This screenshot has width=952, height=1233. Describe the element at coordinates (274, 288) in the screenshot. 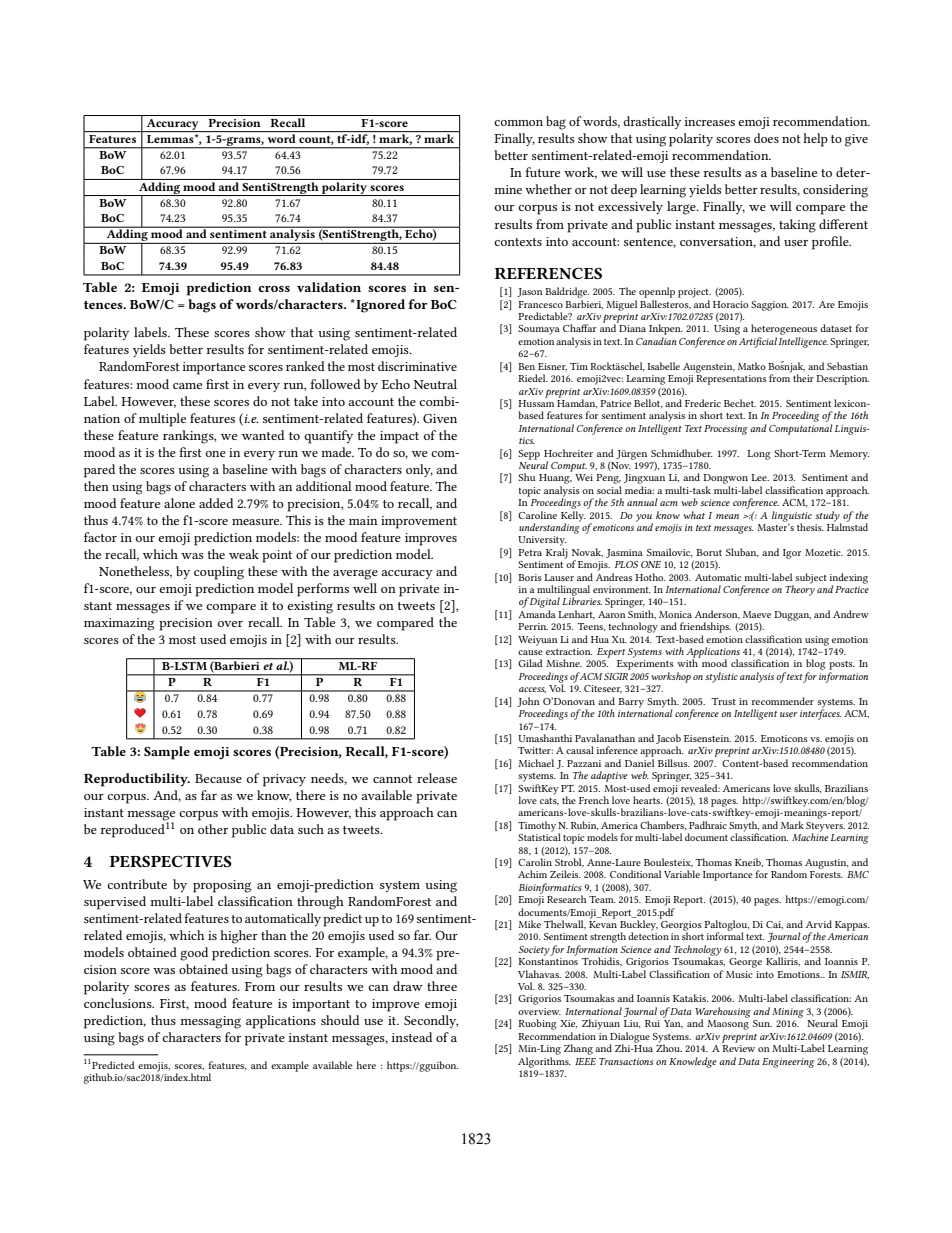

I see `cross` at that location.
